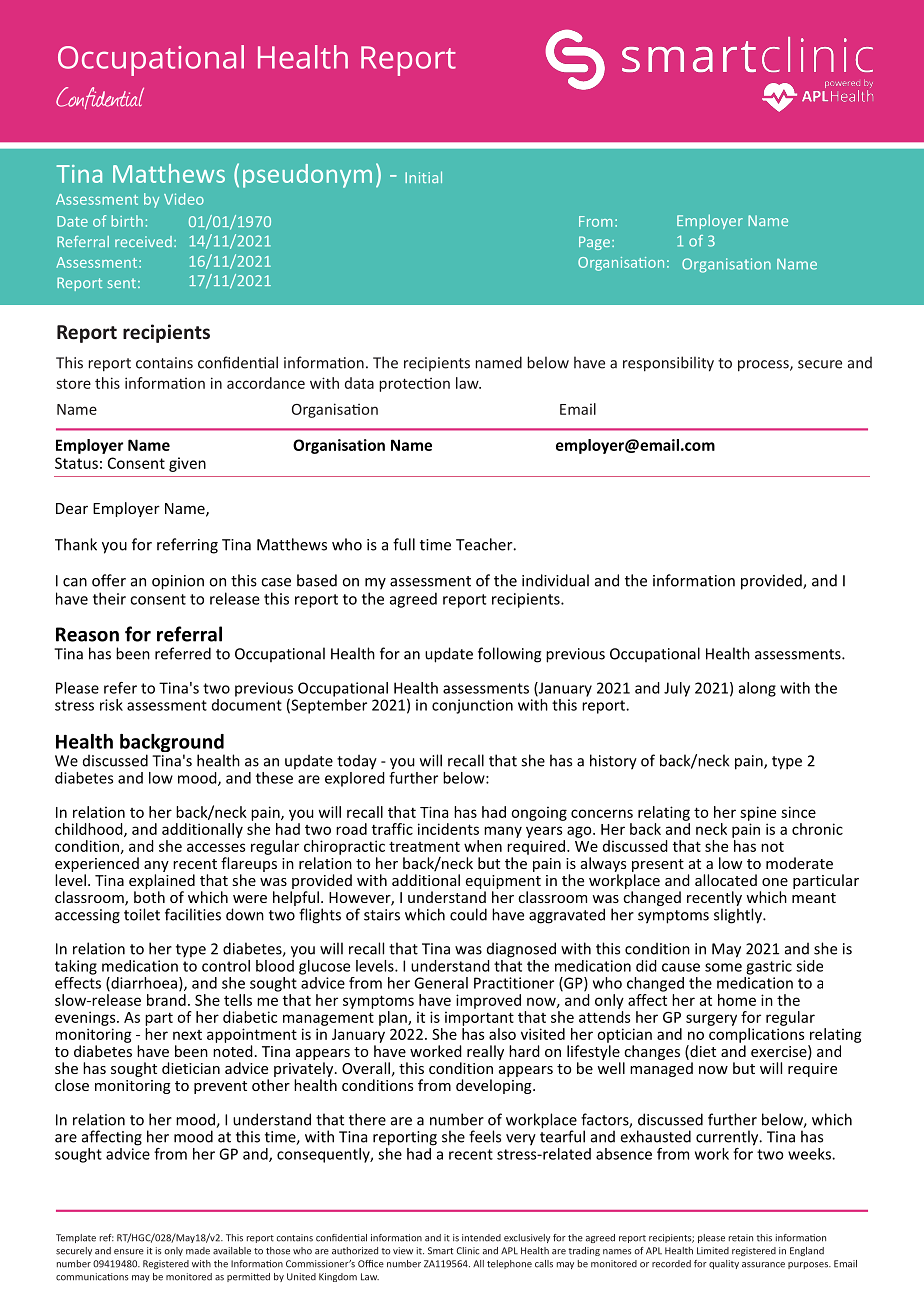 This image has height=1308, width=924. I want to click on ensure, so click(129, 1252).
